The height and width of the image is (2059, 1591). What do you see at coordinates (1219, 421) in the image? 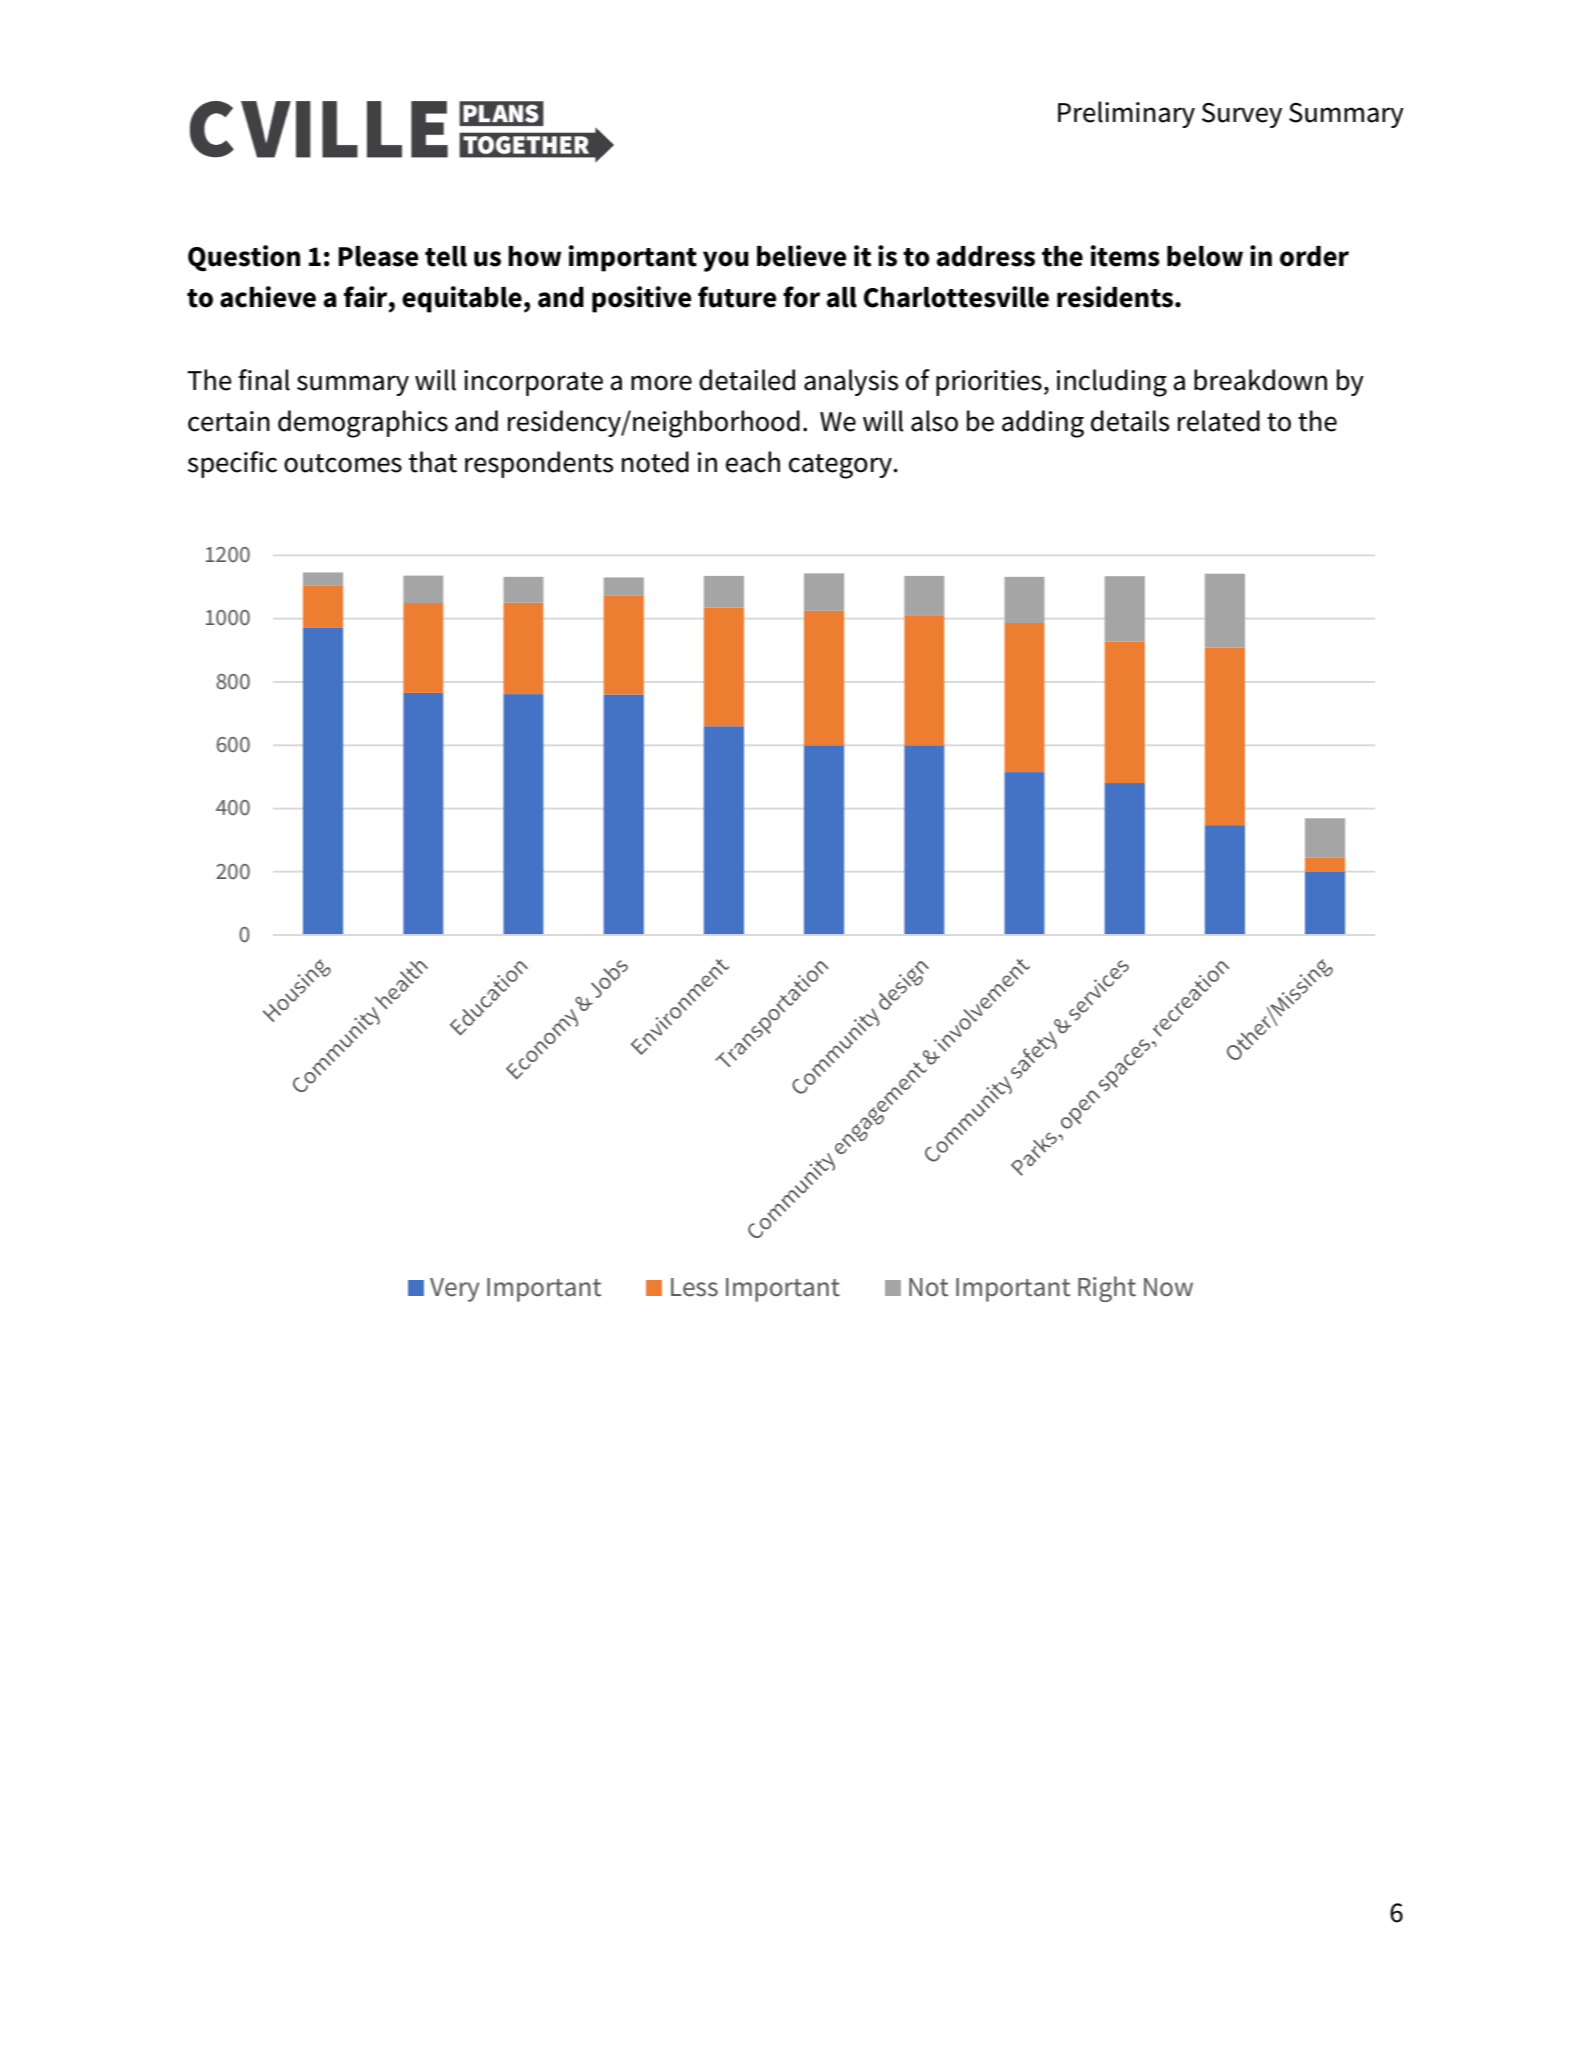
I see `related` at bounding box center [1219, 421].
